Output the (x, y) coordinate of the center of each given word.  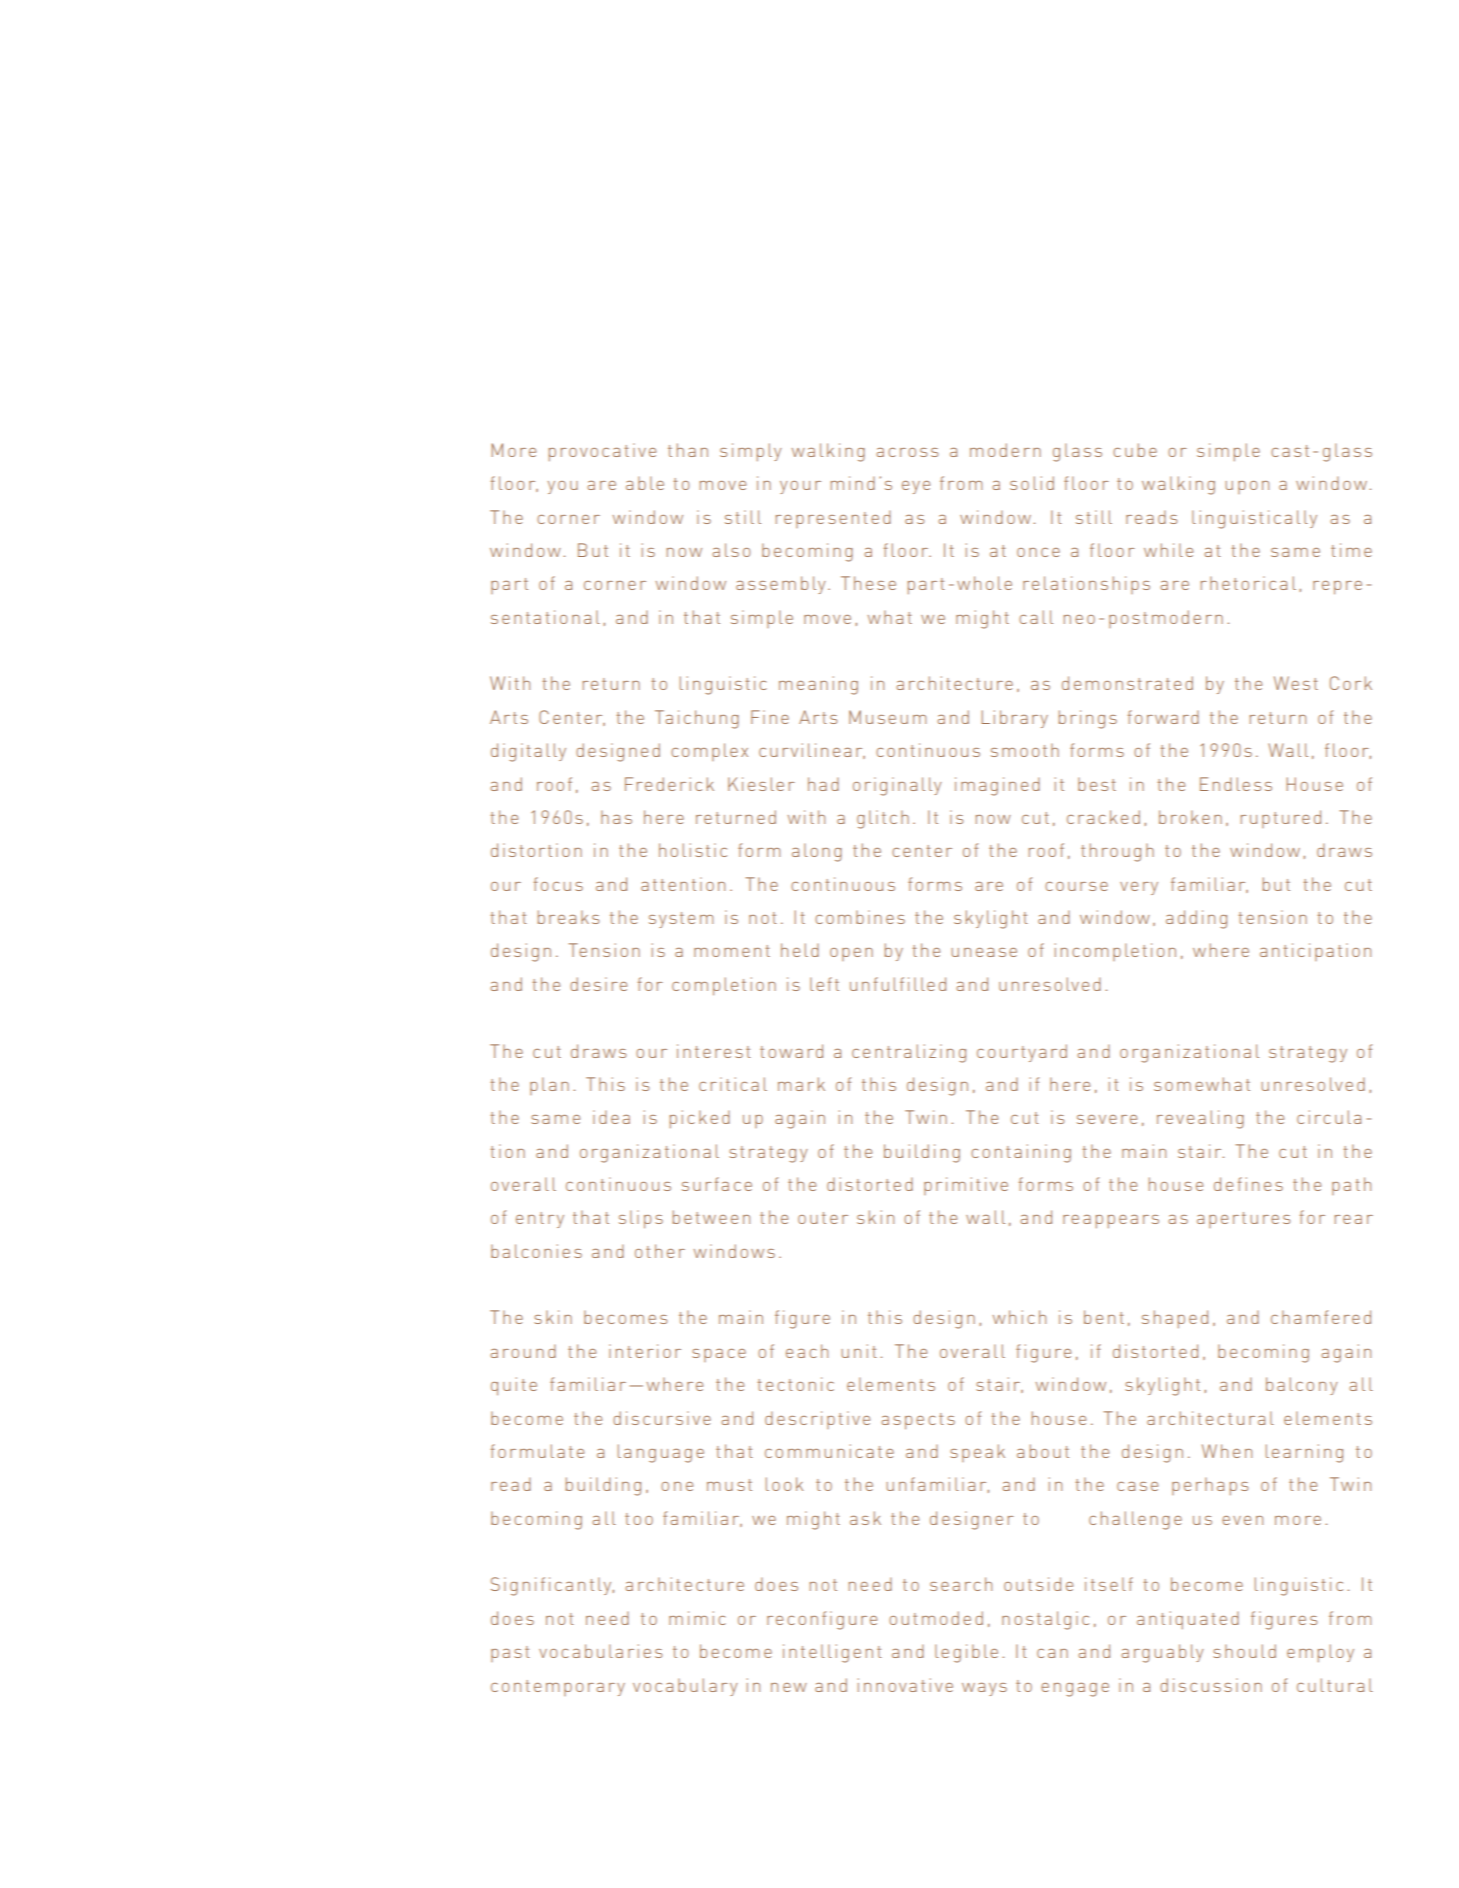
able (645, 483)
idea (611, 1117)
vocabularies (600, 1651)
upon (1247, 487)
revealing (1200, 1119)
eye (916, 487)
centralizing (909, 1053)
